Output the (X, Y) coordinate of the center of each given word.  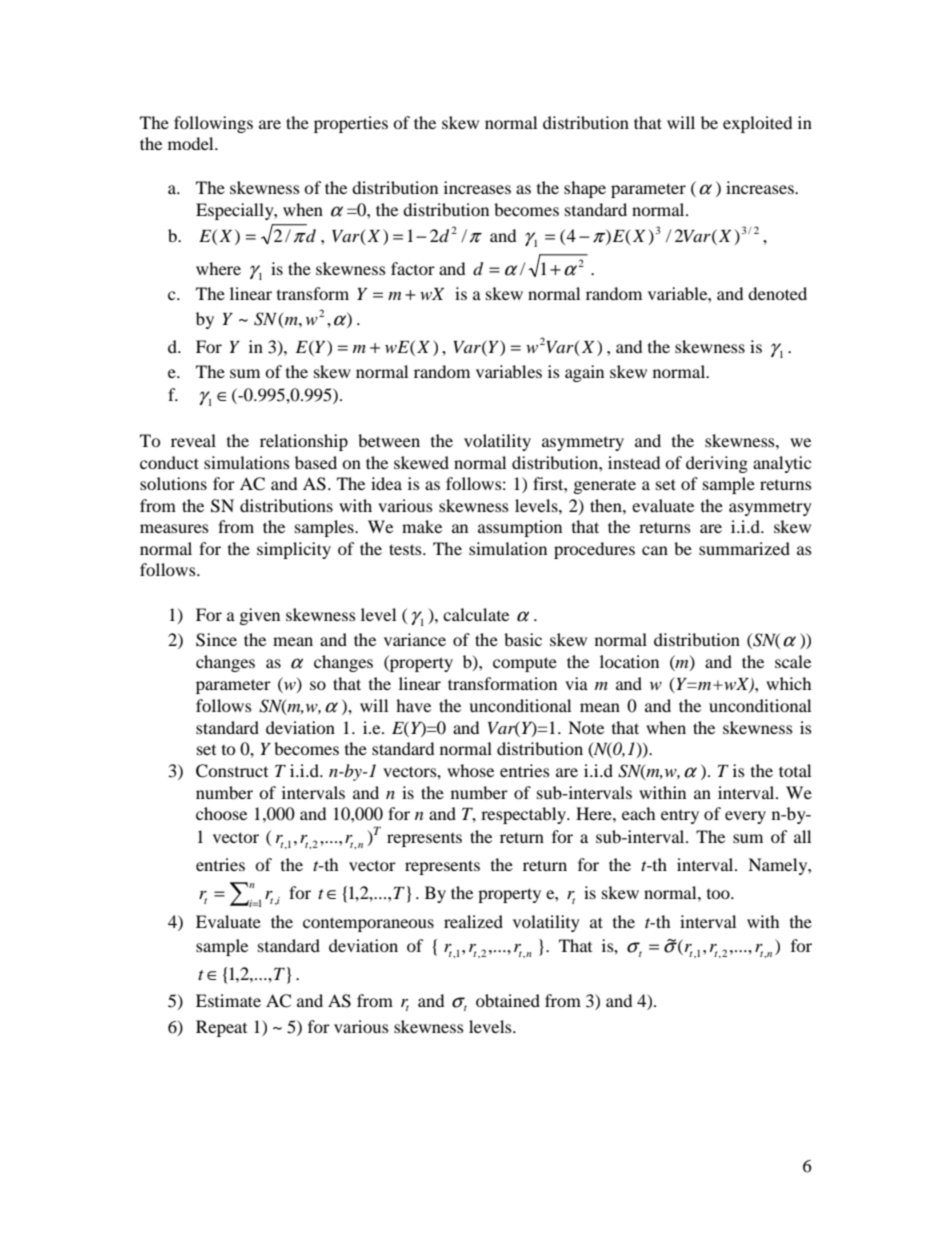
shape (585, 189)
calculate (476, 614)
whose (470, 770)
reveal (193, 440)
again (584, 373)
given (259, 616)
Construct (232, 771)
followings (213, 124)
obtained (508, 1000)
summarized (744, 548)
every (745, 817)
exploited (757, 124)
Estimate (228, 1000)
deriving (717, 464)
